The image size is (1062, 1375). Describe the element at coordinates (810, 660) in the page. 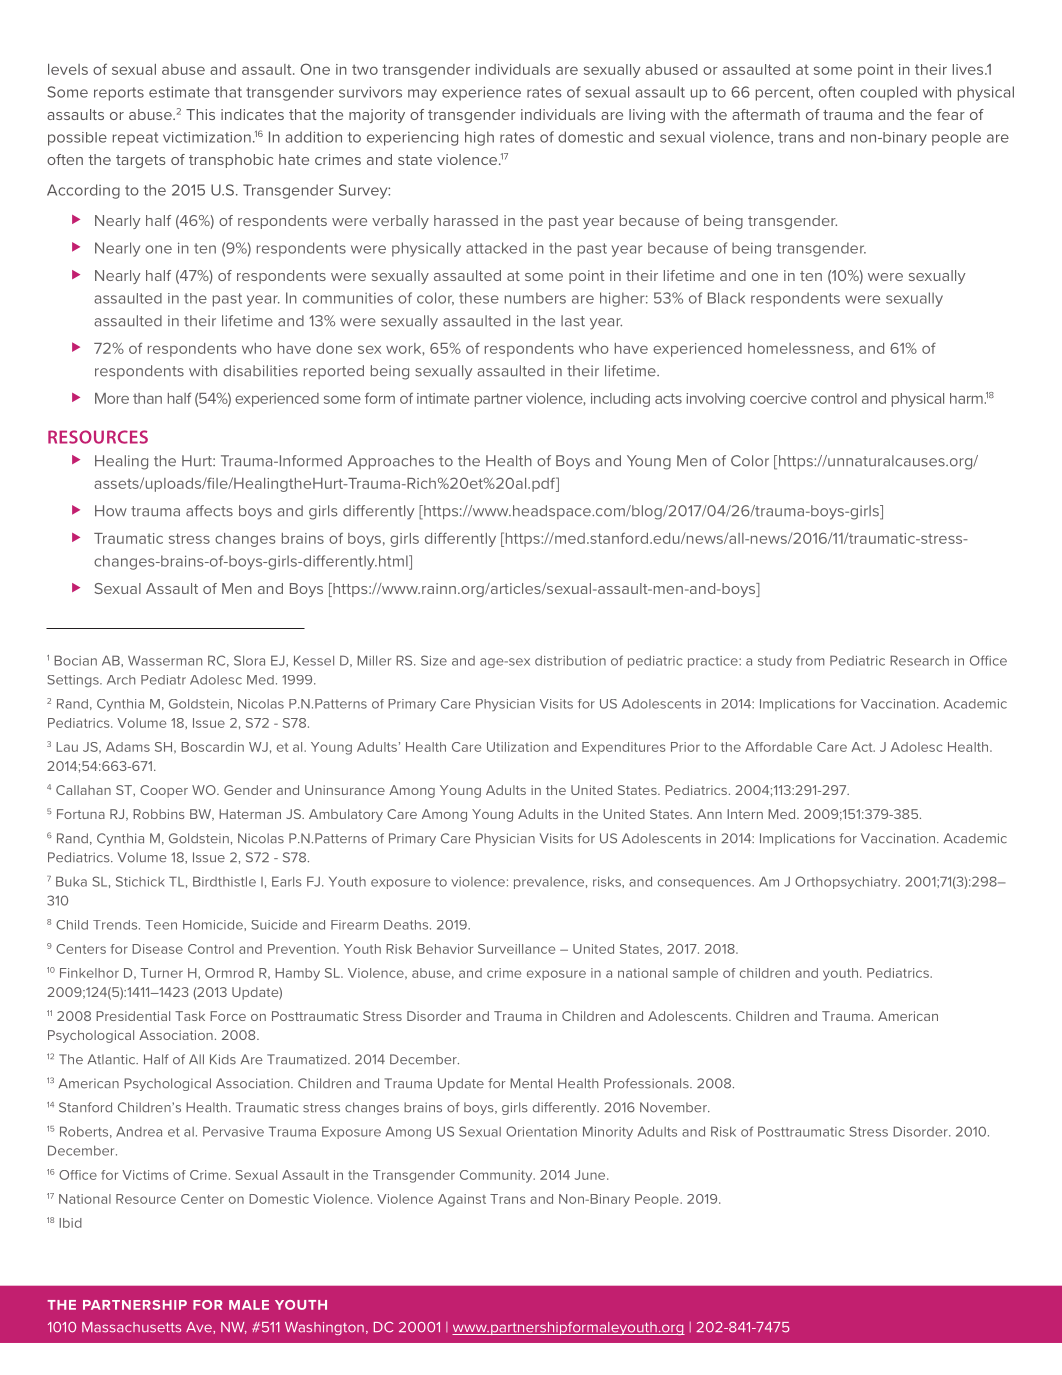

I see `from` at that location.
